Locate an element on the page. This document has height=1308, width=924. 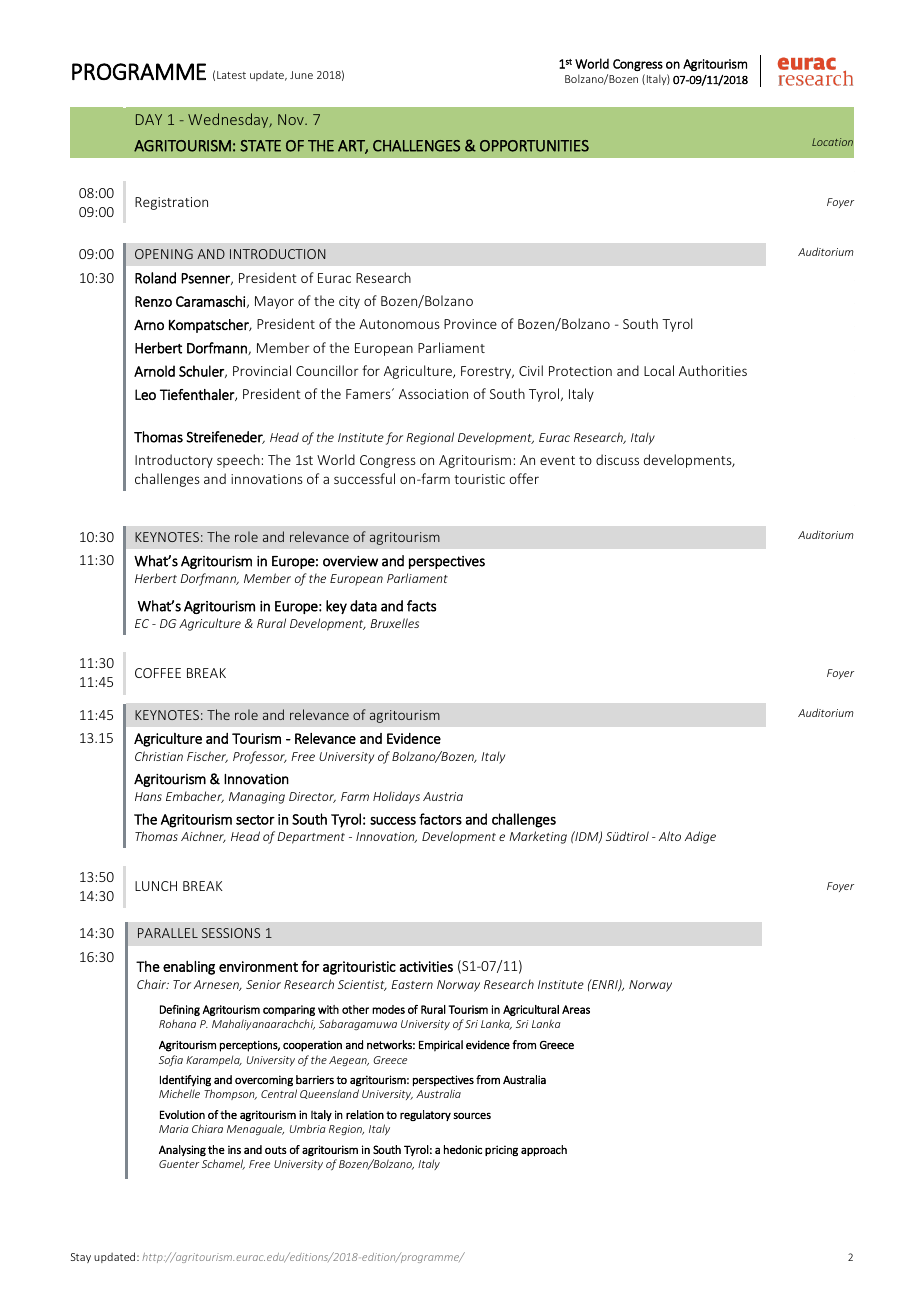
Alto is located at coordinates (670, 836).
